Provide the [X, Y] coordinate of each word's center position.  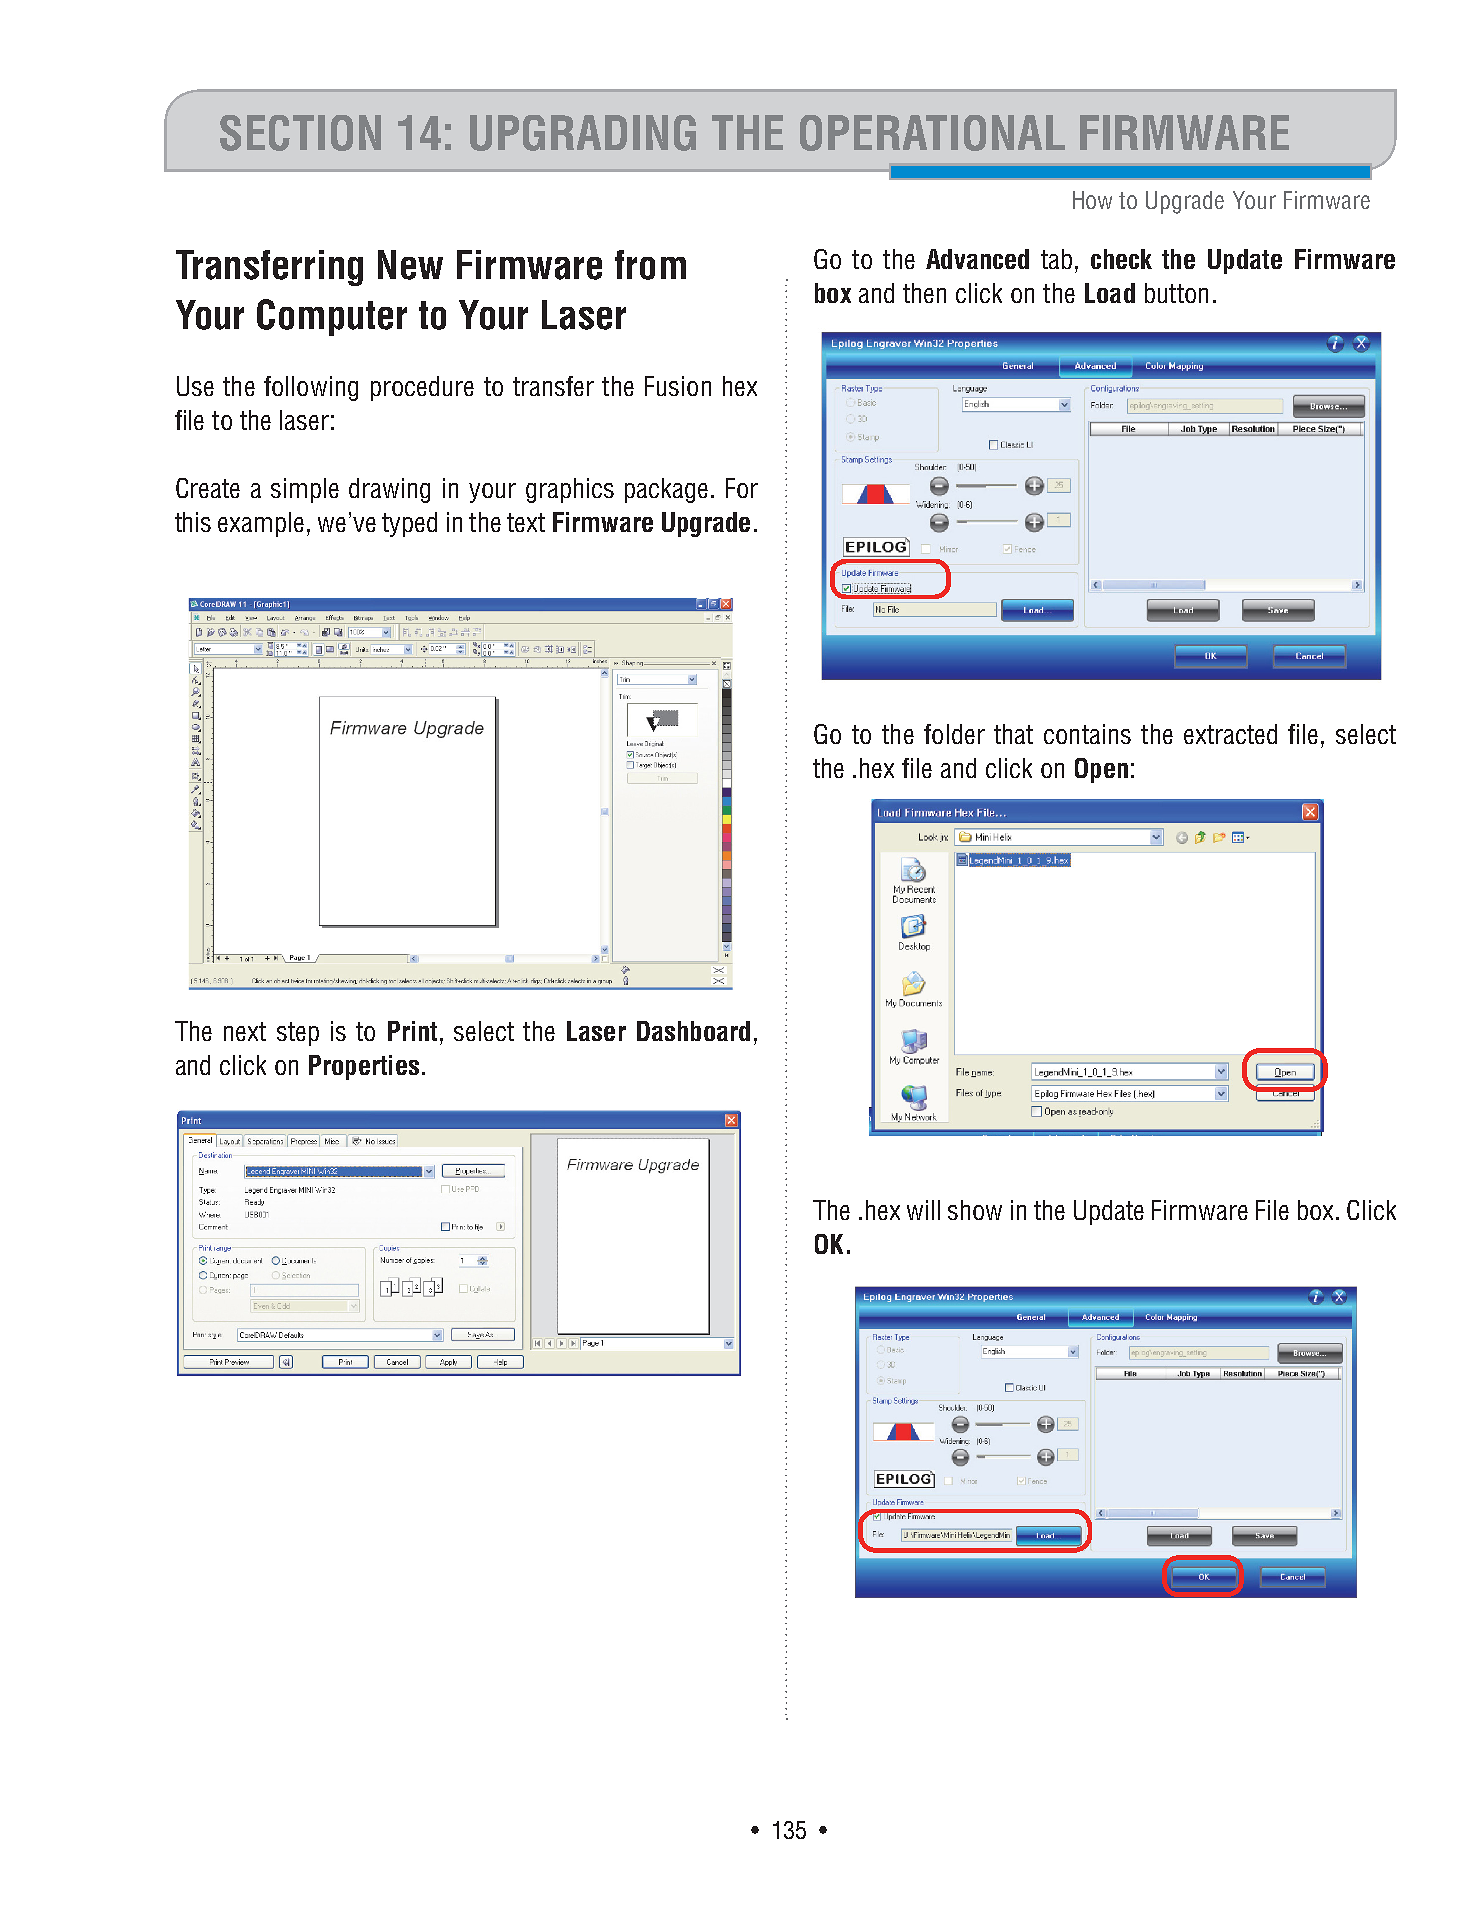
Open [1101, 770]
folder [954, 734]
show [975, 1210]
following [311, 388]
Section [300, 133]
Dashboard [693, 1031]
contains [1087, 734]
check [1121, 259]
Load [1110, 293]
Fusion [678, 386]
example [261, 524]
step [298, 1034]
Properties [364, 1067]
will [923, 1210]
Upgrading [583, 133]
